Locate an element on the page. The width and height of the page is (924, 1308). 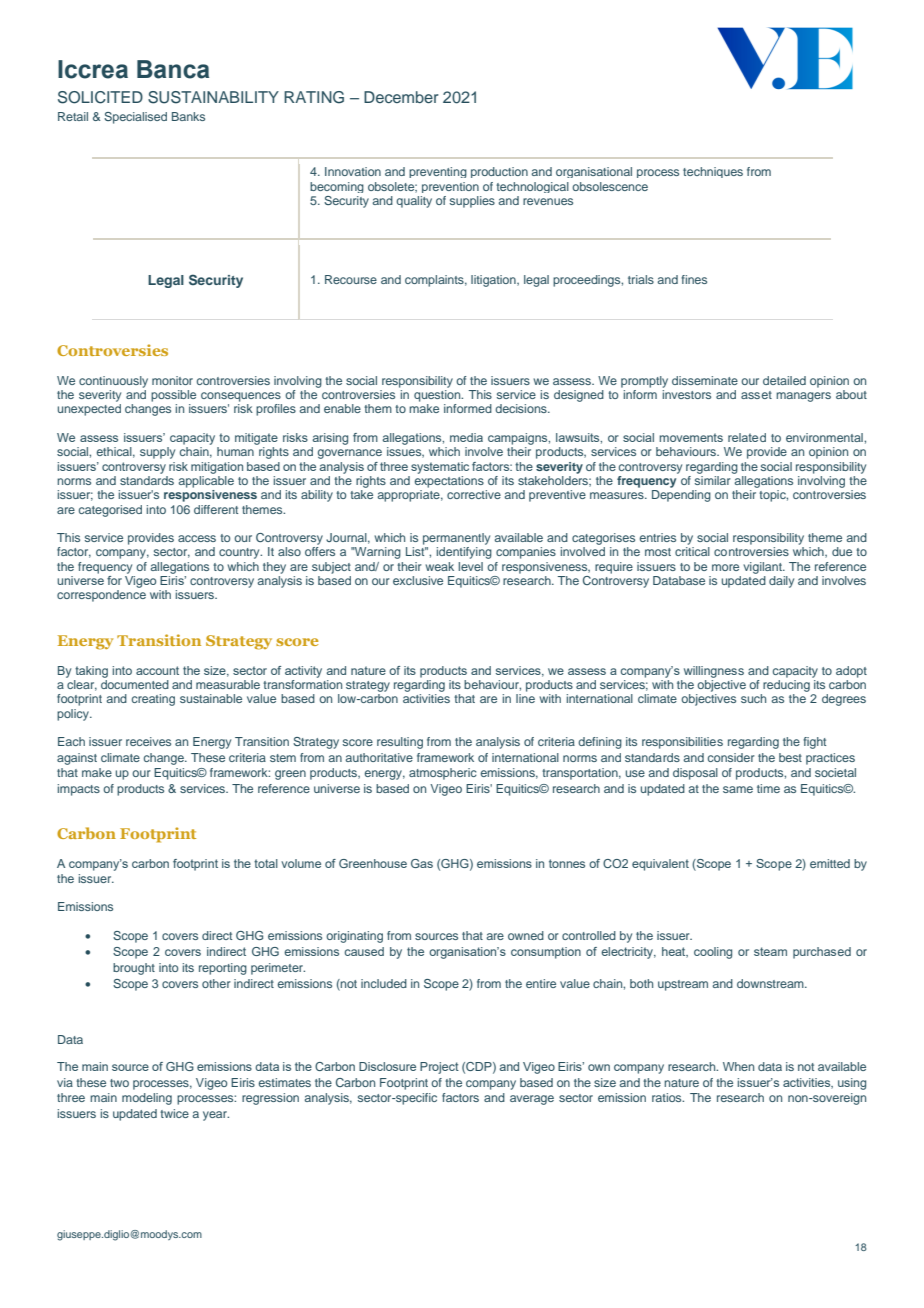
monitor is located at coordinates (172, 380).
